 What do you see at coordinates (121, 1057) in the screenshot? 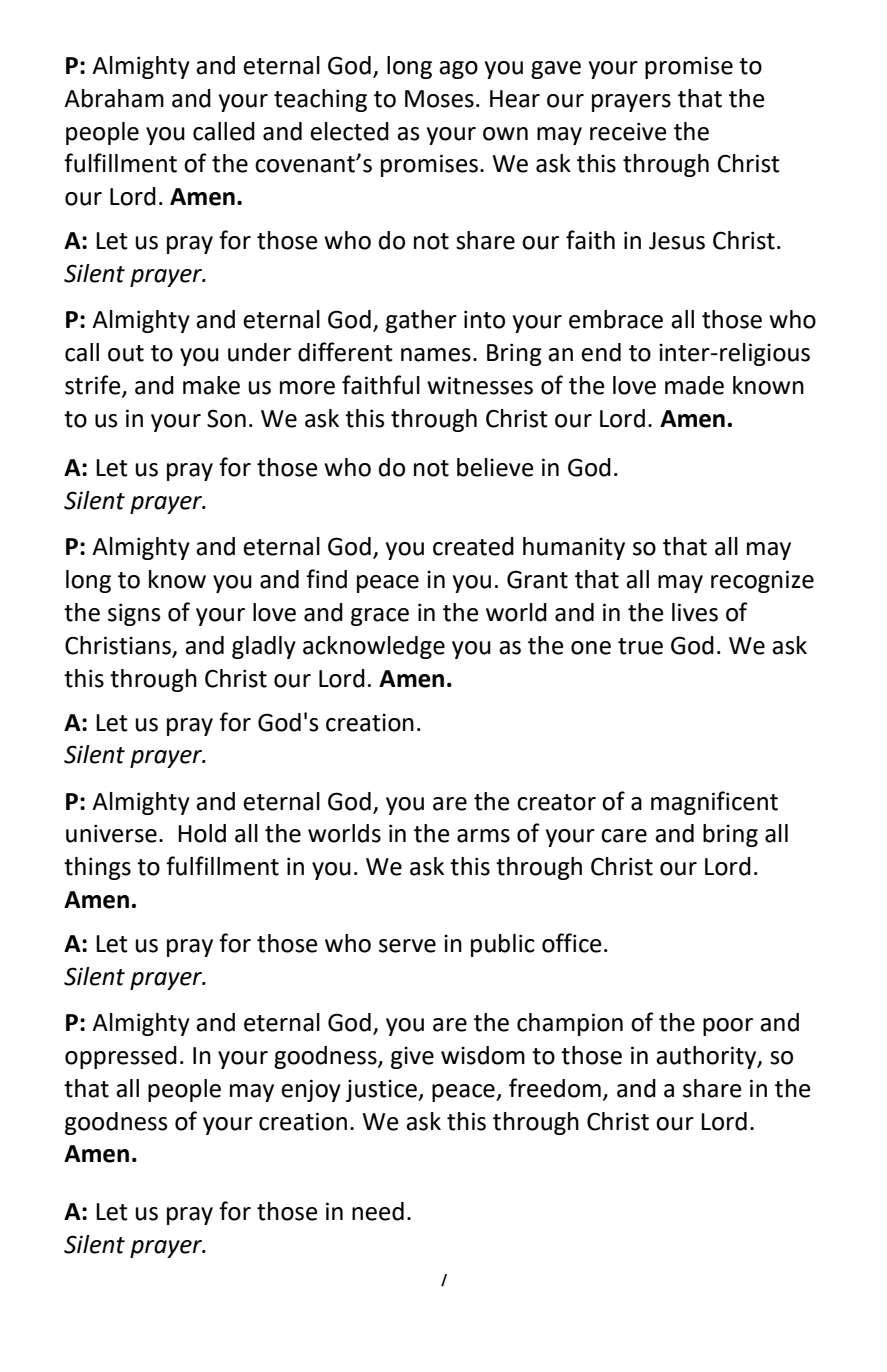
I see `oppressed` at bounding box center [121, 1057].
